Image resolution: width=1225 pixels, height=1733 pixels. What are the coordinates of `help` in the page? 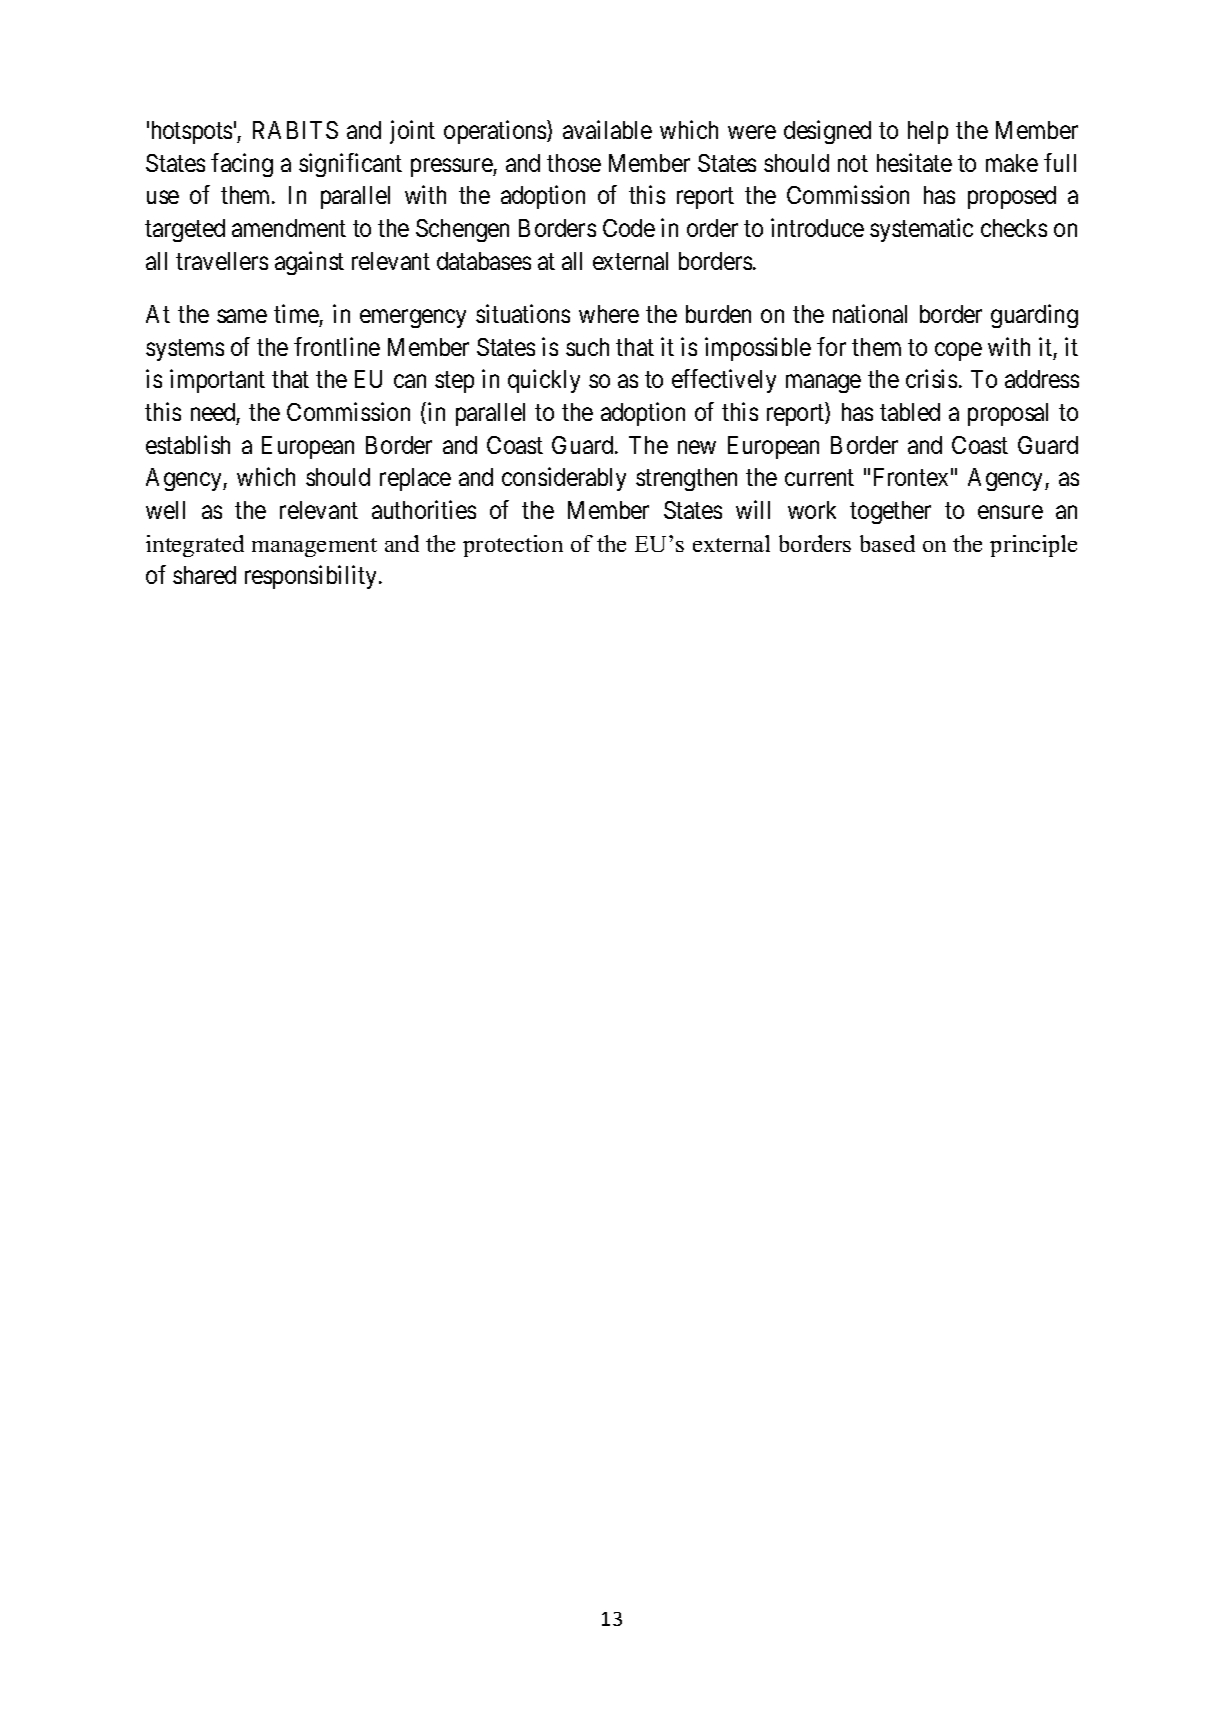 It's located at (928, 132).
